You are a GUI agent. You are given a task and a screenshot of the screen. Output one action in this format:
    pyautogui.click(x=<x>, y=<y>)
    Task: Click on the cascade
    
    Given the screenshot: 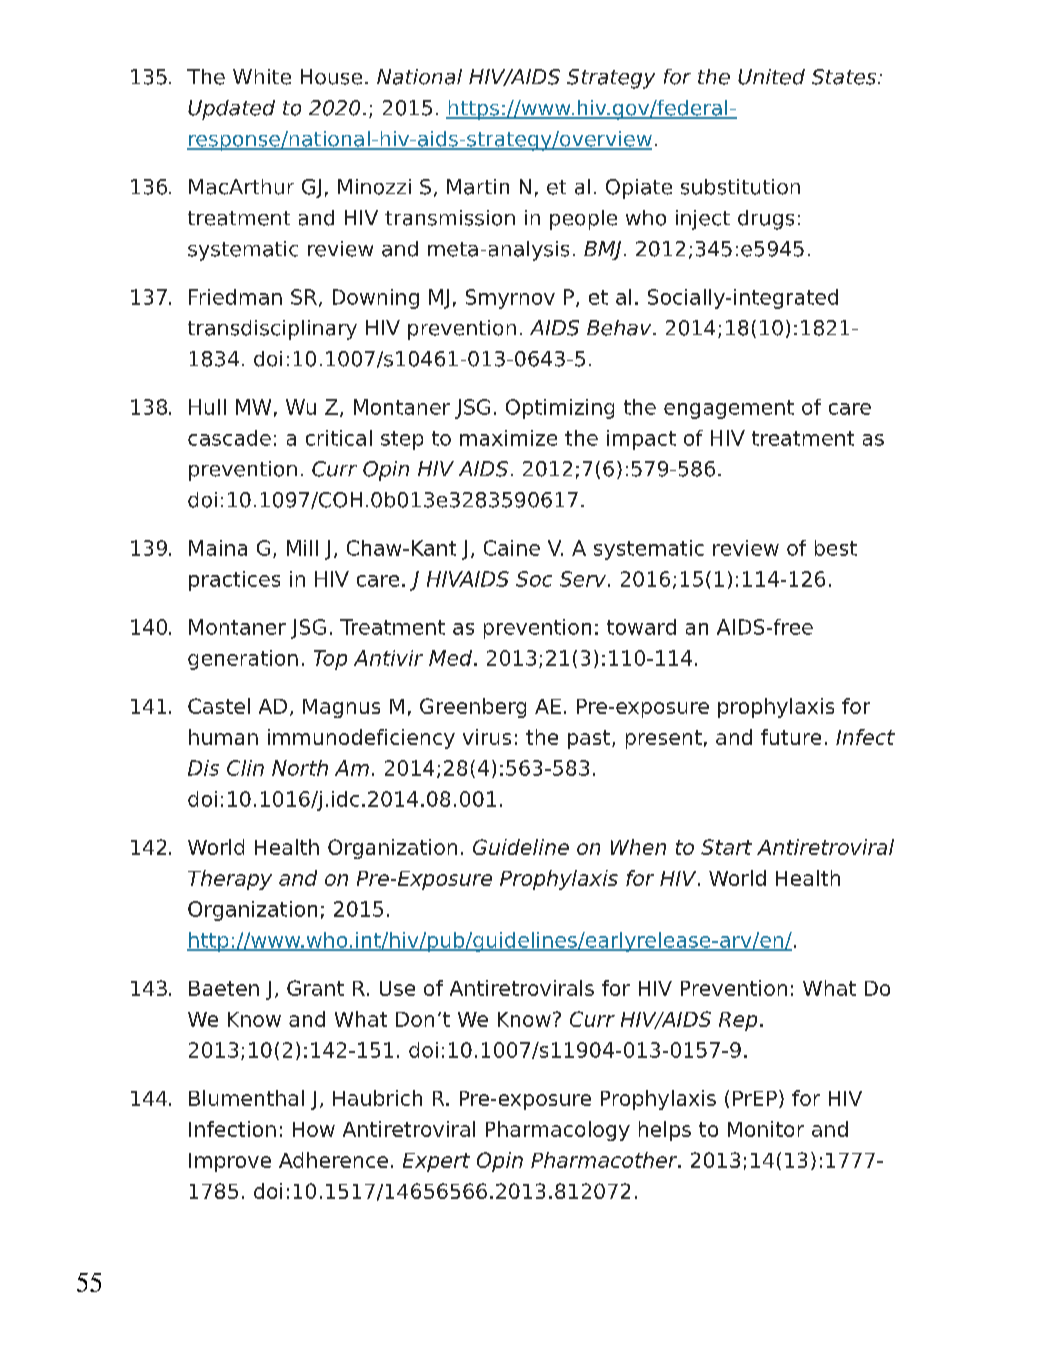 What is the action you would take?
    pyautogui.click(x=229, y=438)
